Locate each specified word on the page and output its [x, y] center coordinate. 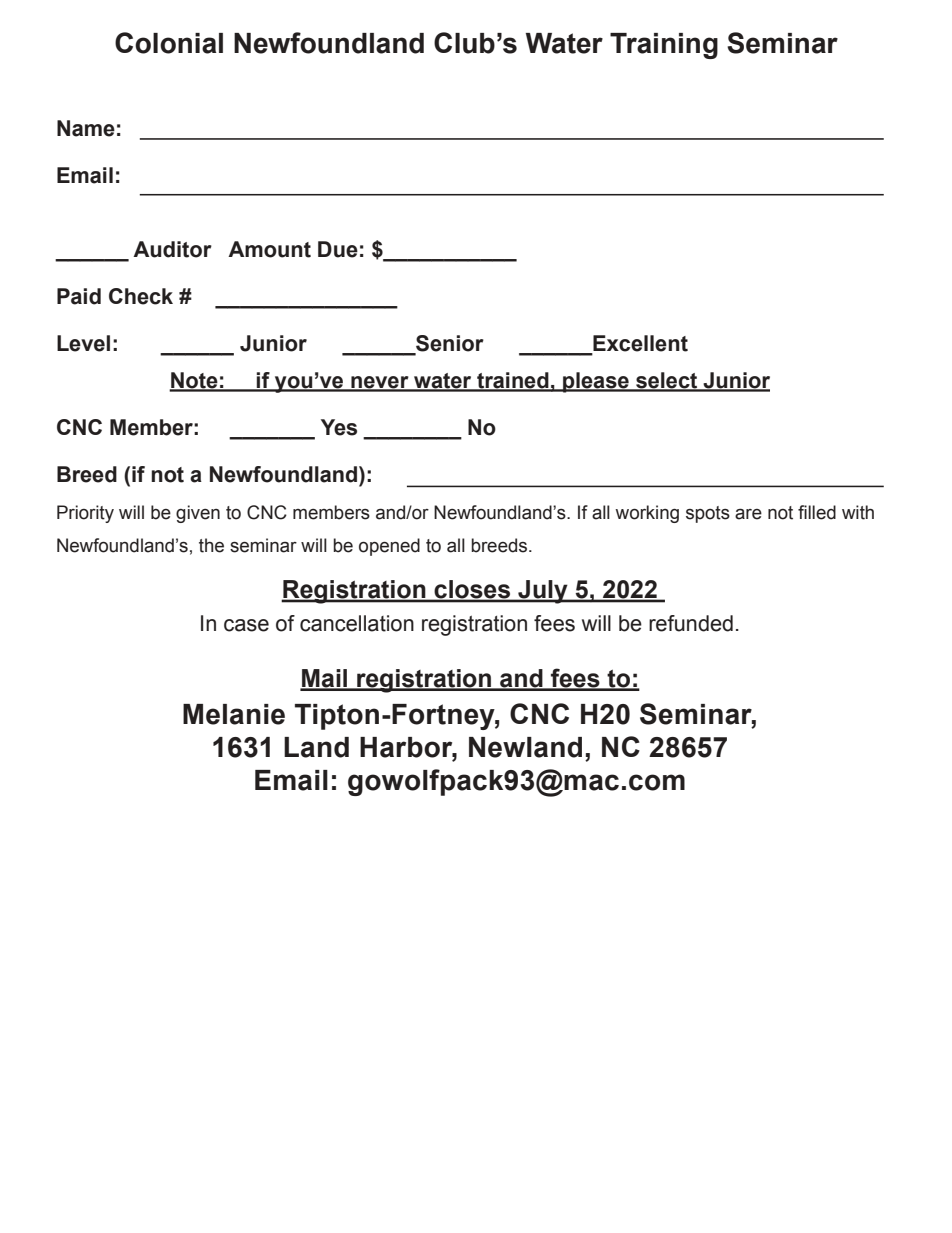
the [211, 545]
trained [513, 381]
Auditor [172, 249]
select [667, 381]
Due [338, 249]
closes [472, 590]
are [748, 514]
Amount [269, 249]
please [596, 382]
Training [664, 46]
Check [141, 296]
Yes [339, 427]
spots [708, 514]
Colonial [169, 43]
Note [194, 381]
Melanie [234, 714]
